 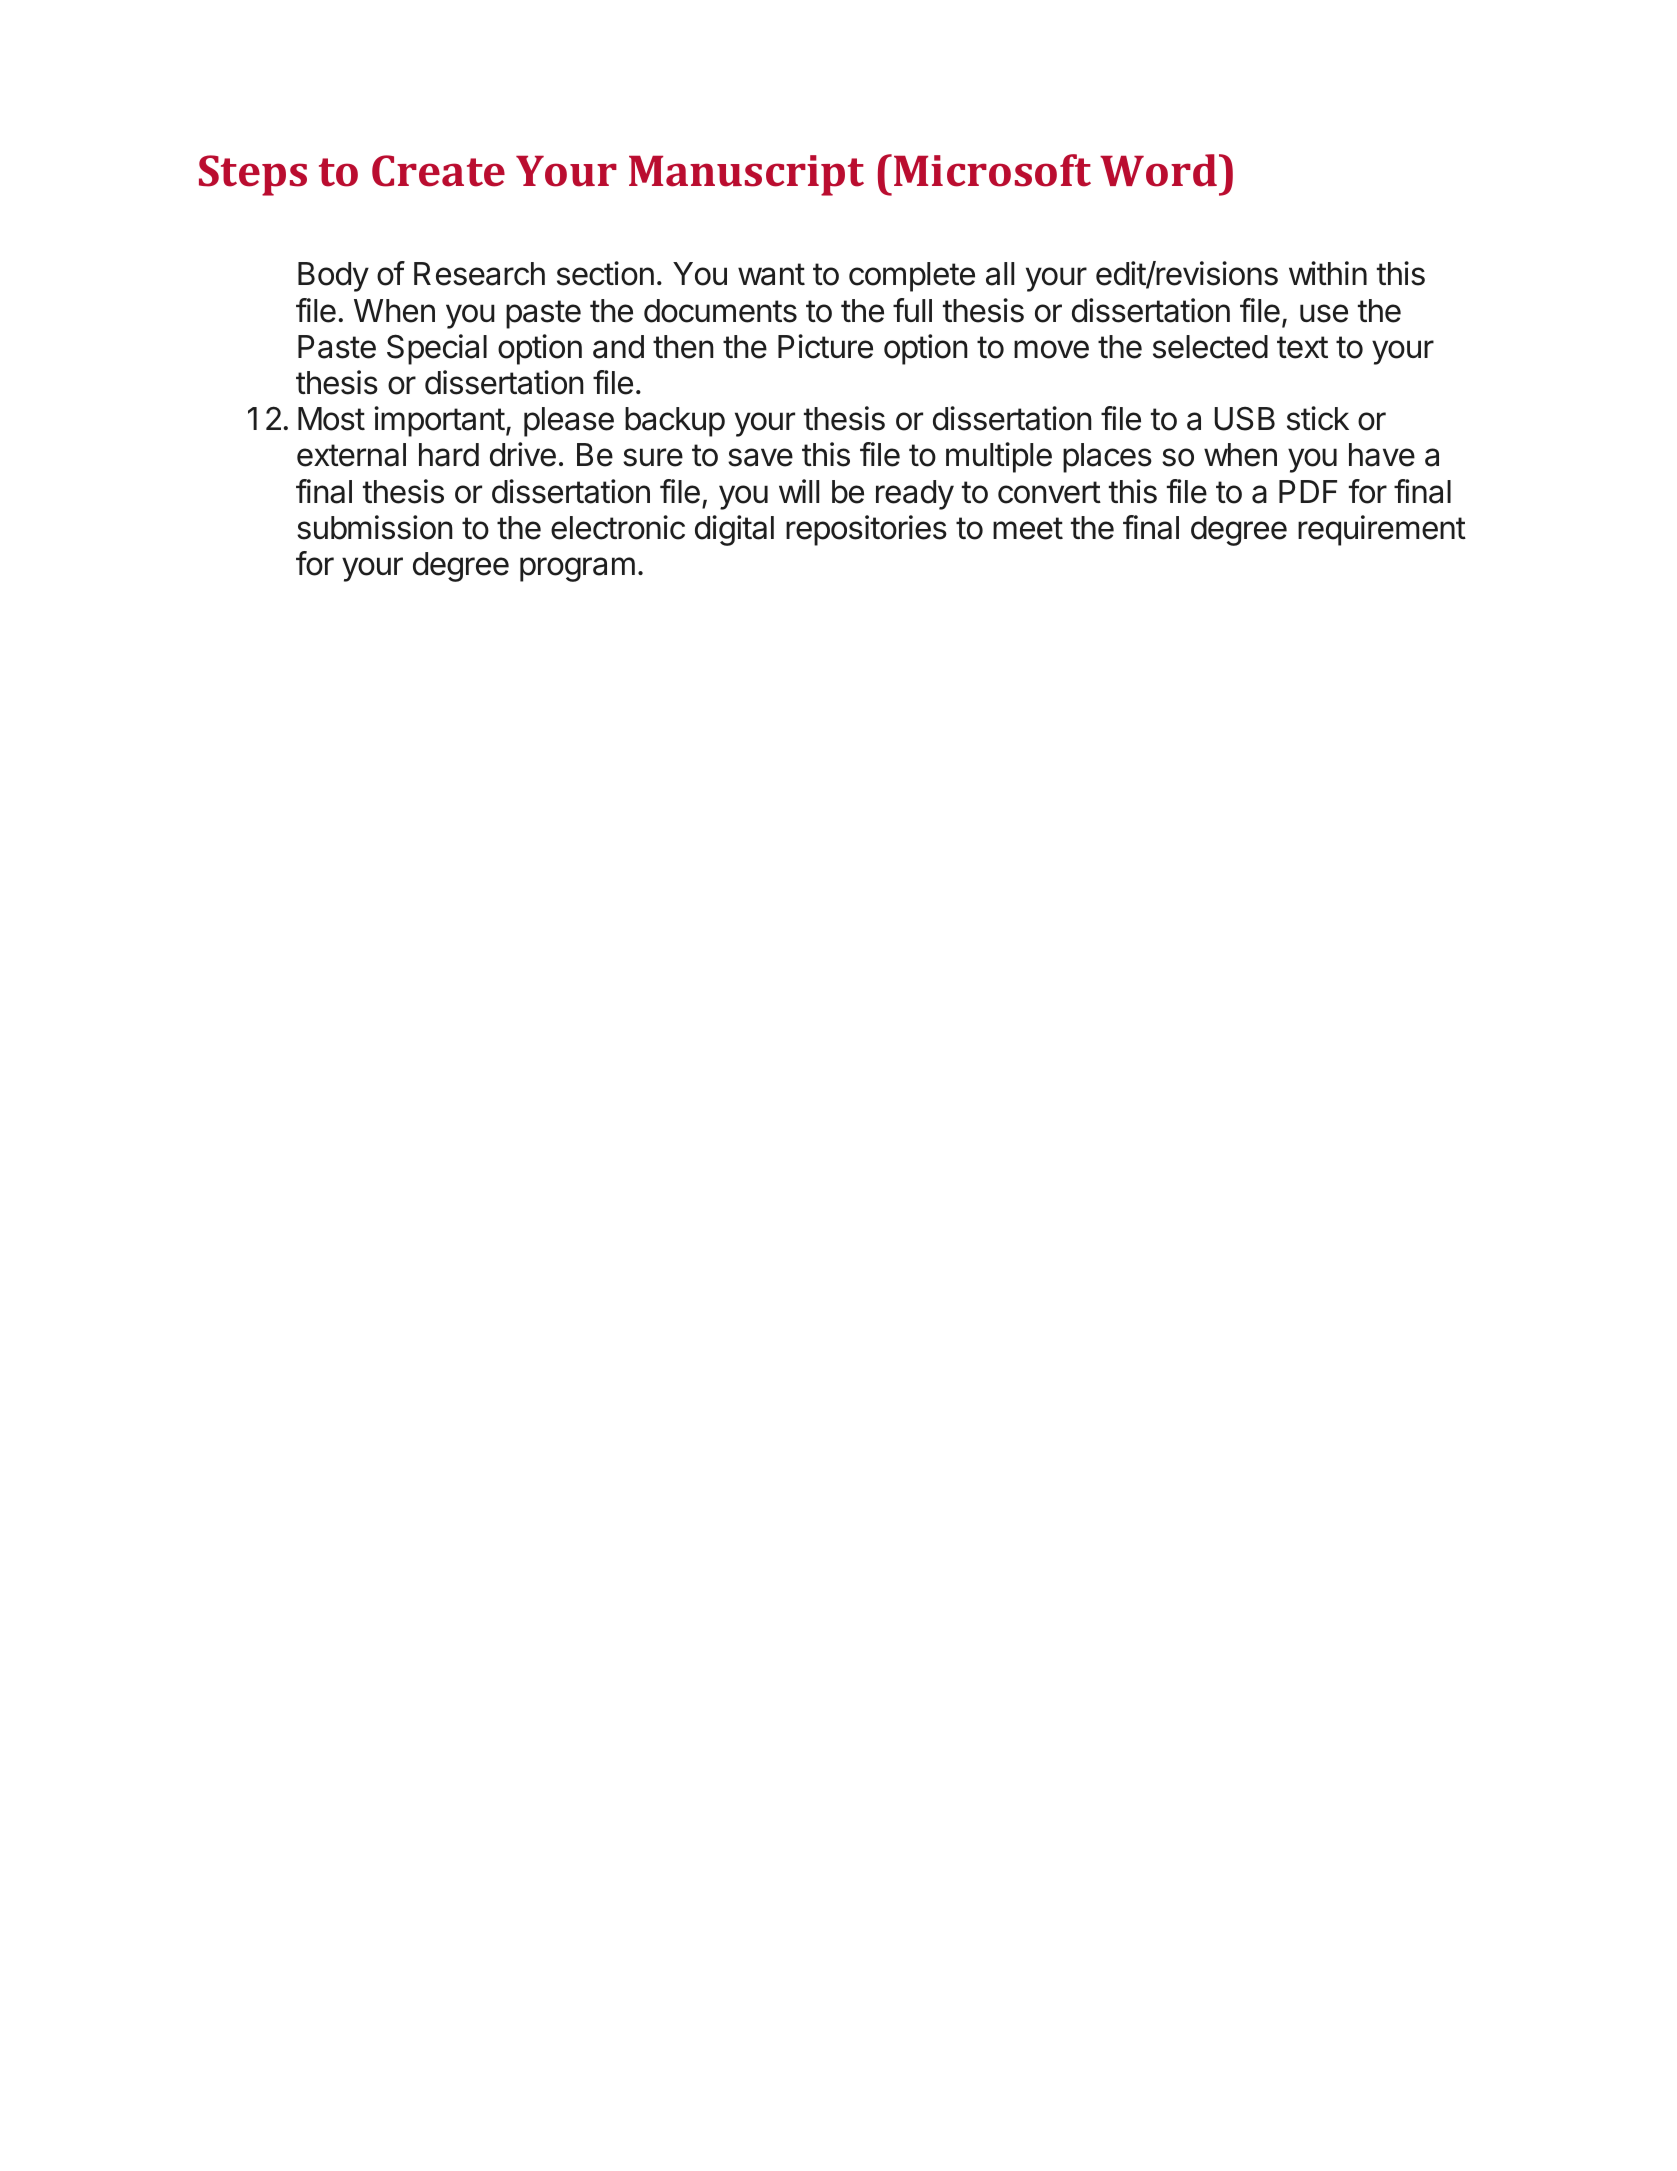 What do you see at coordinates (760, 457) in the screenshot?
I see `save` at bounding box center [760, 457].
